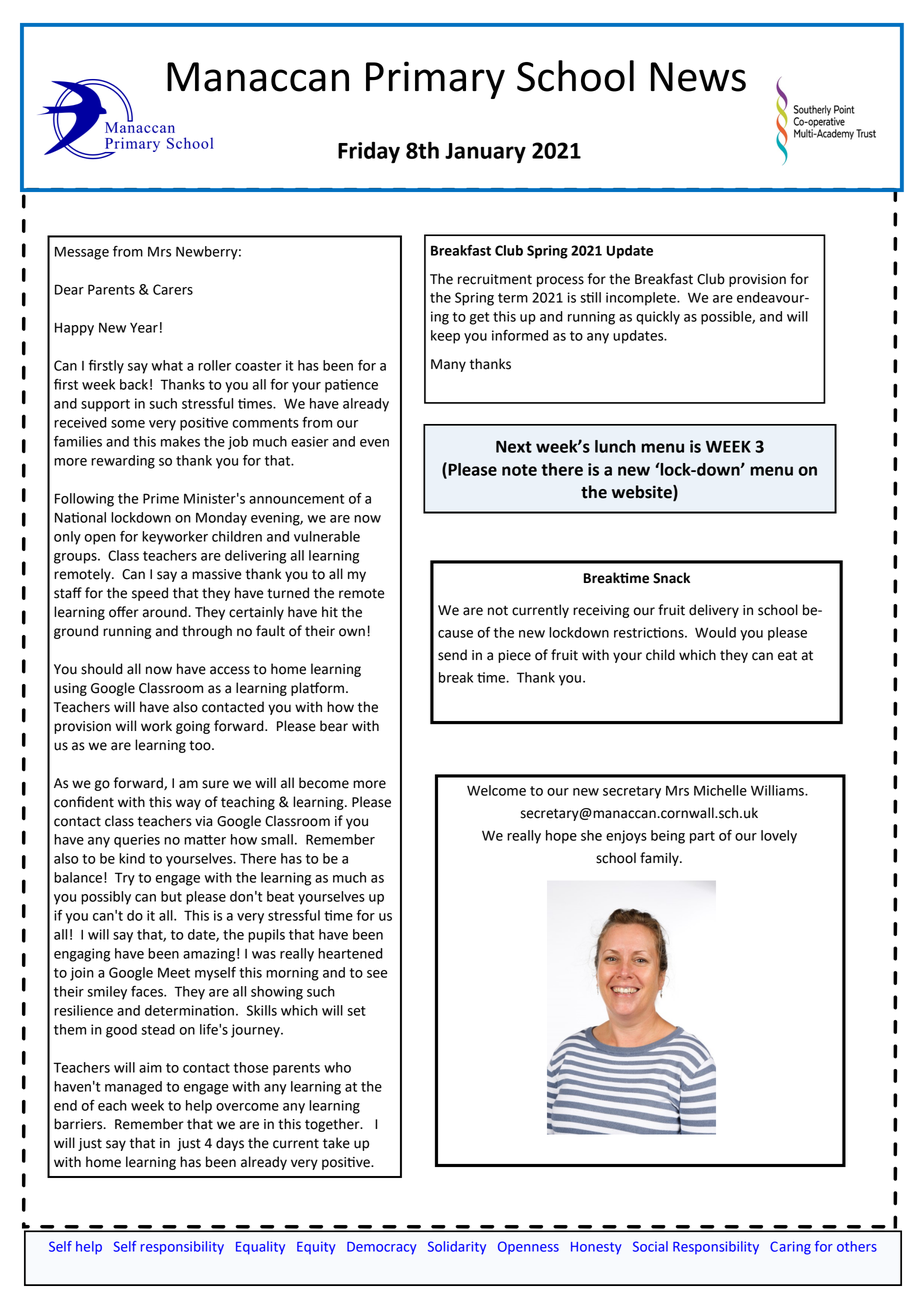  Describe the element at coordinates (82, 253) in the screenshot. I see `Message` at that location.
